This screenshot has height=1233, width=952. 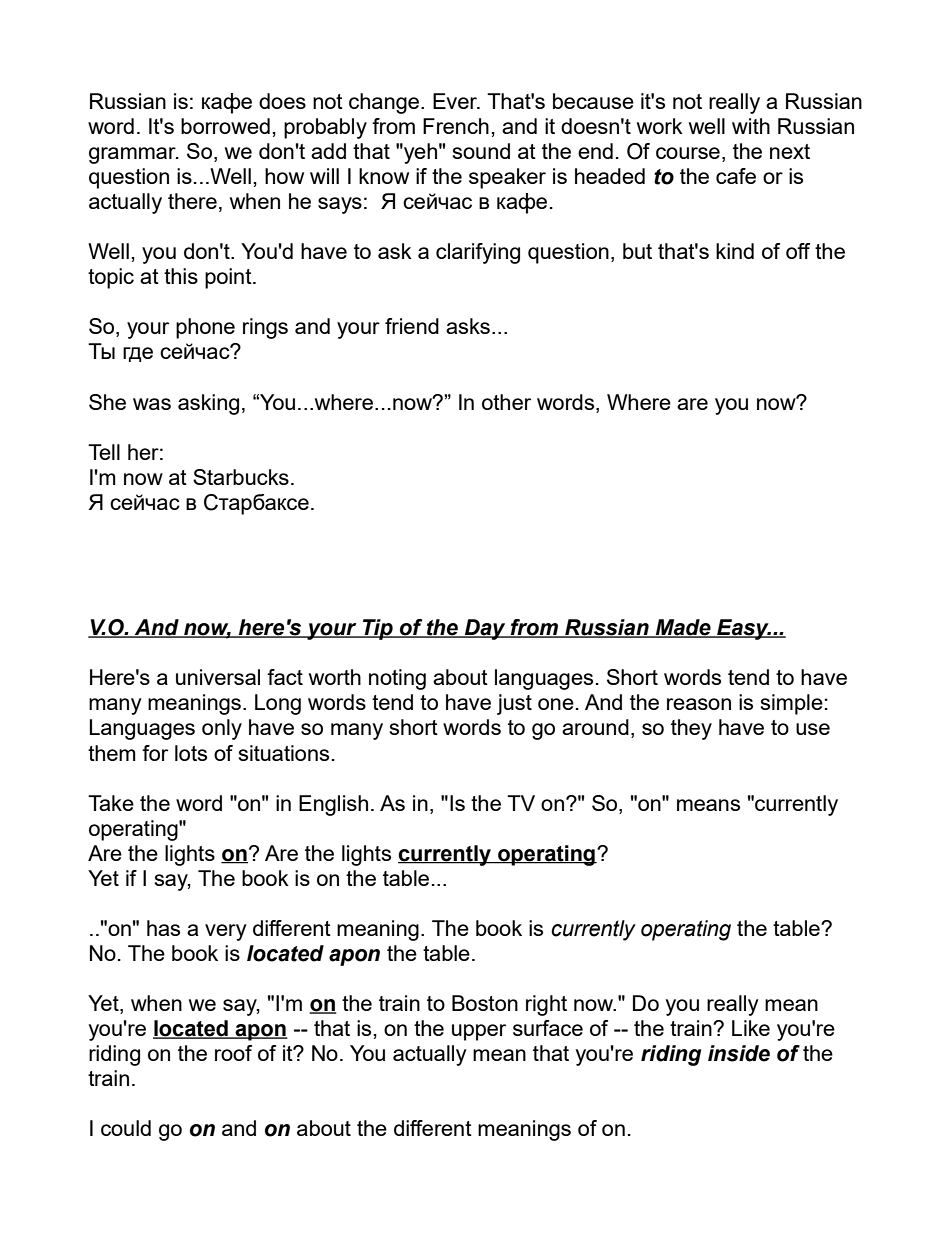 What do you see at coordinates (751, 126) in the screenshot?
I see `with` at bounding box center [751, 126].
